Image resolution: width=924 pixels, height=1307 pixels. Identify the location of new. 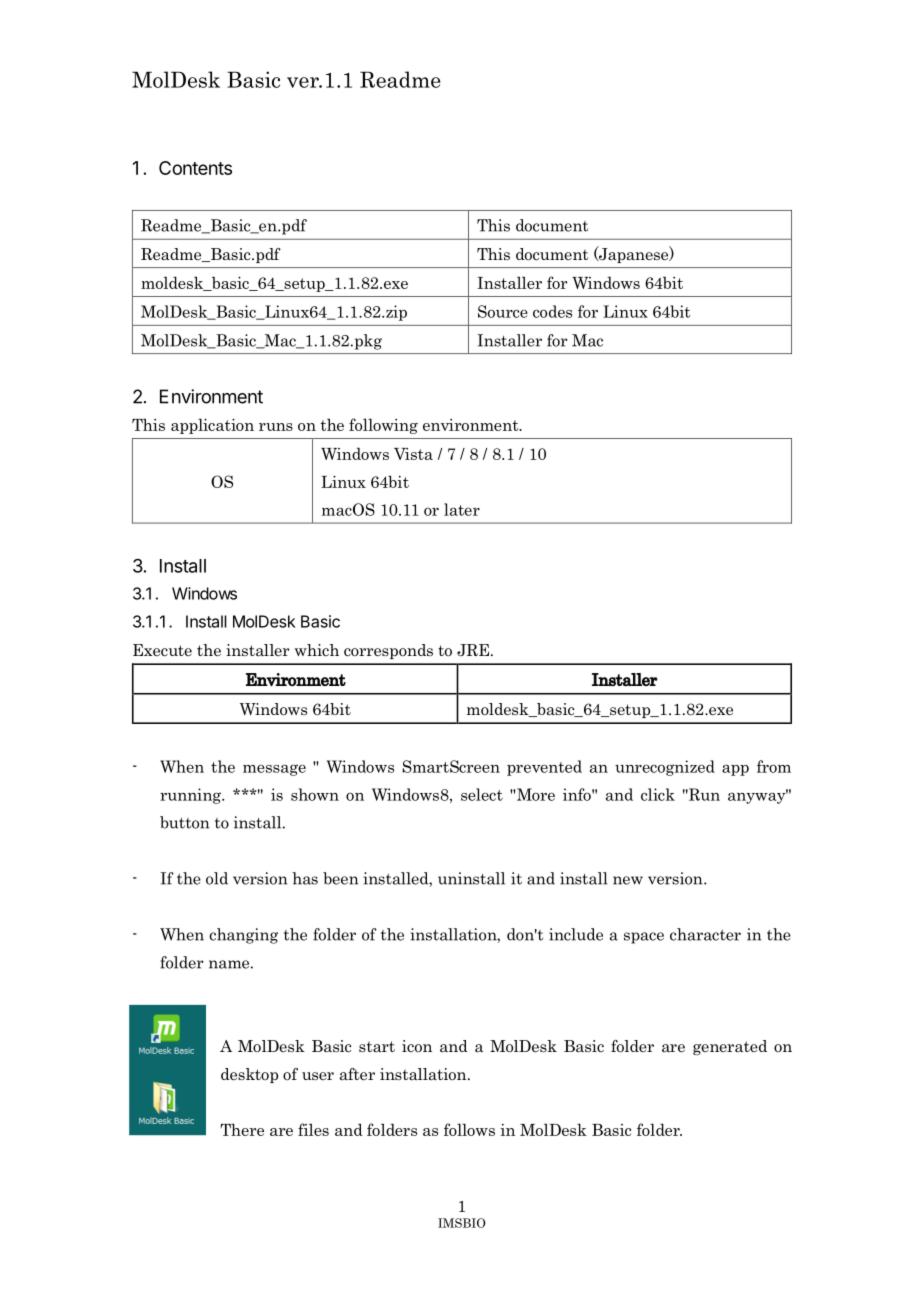
(628, 880).
